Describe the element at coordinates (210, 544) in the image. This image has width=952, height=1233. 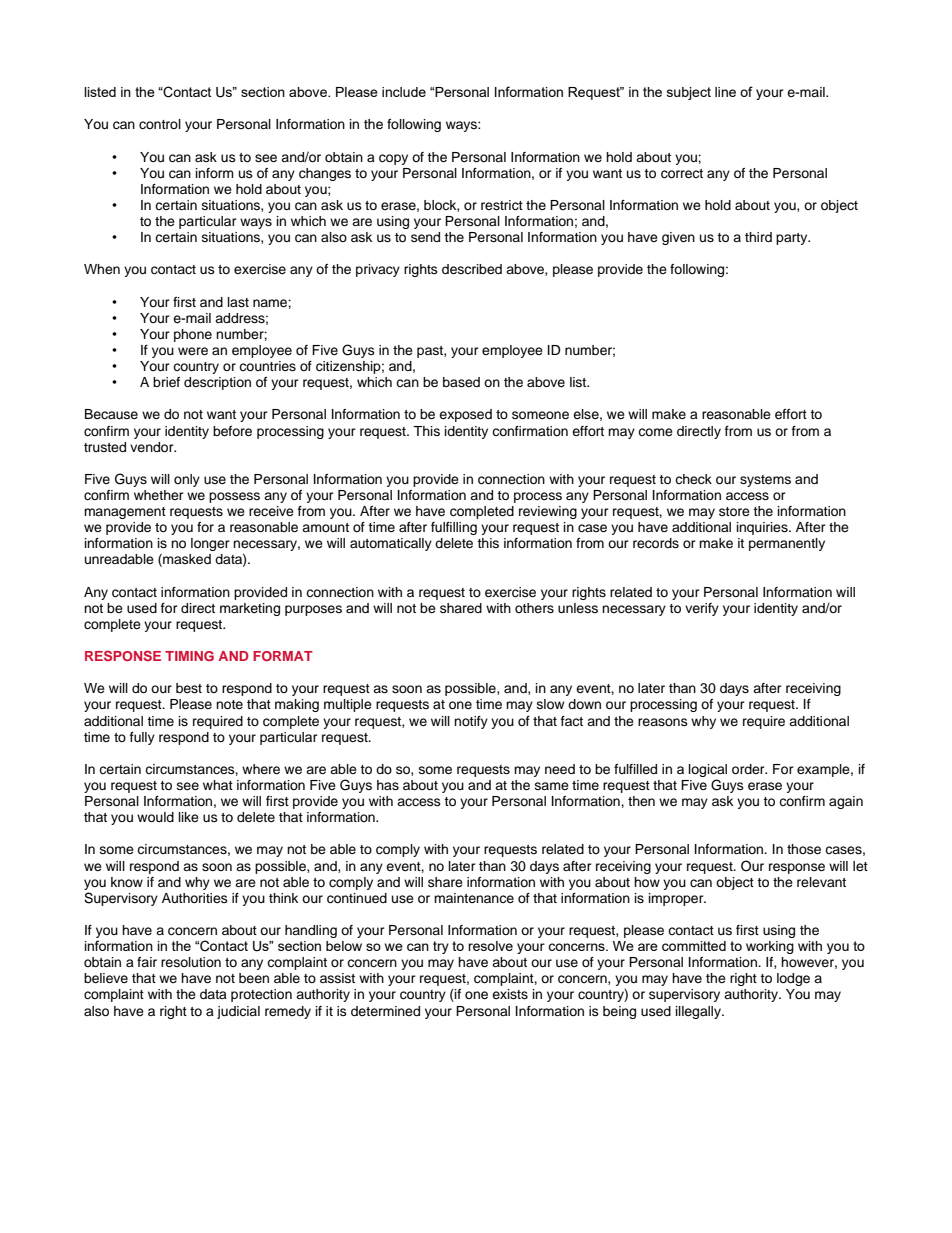
I see `longer` at that location.
